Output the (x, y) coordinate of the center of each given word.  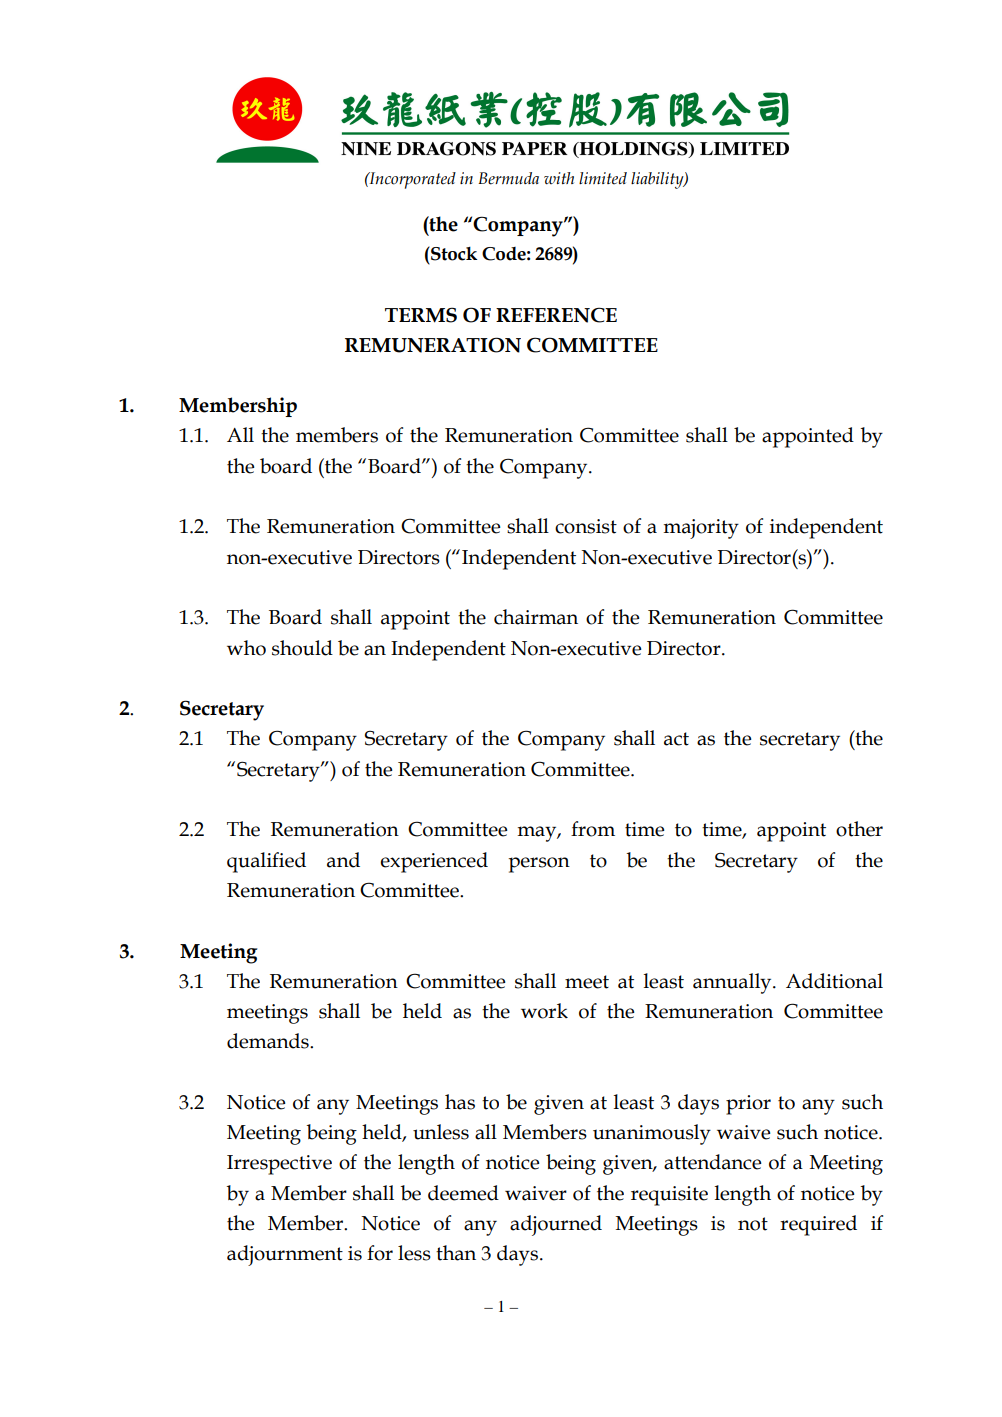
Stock (453, 253)
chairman (536, 617)
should (302, 648)
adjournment (285, 1255)
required (818, 1225)
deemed (463, 1193)
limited (603, 178)
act (676, 739)
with (559, 178)
